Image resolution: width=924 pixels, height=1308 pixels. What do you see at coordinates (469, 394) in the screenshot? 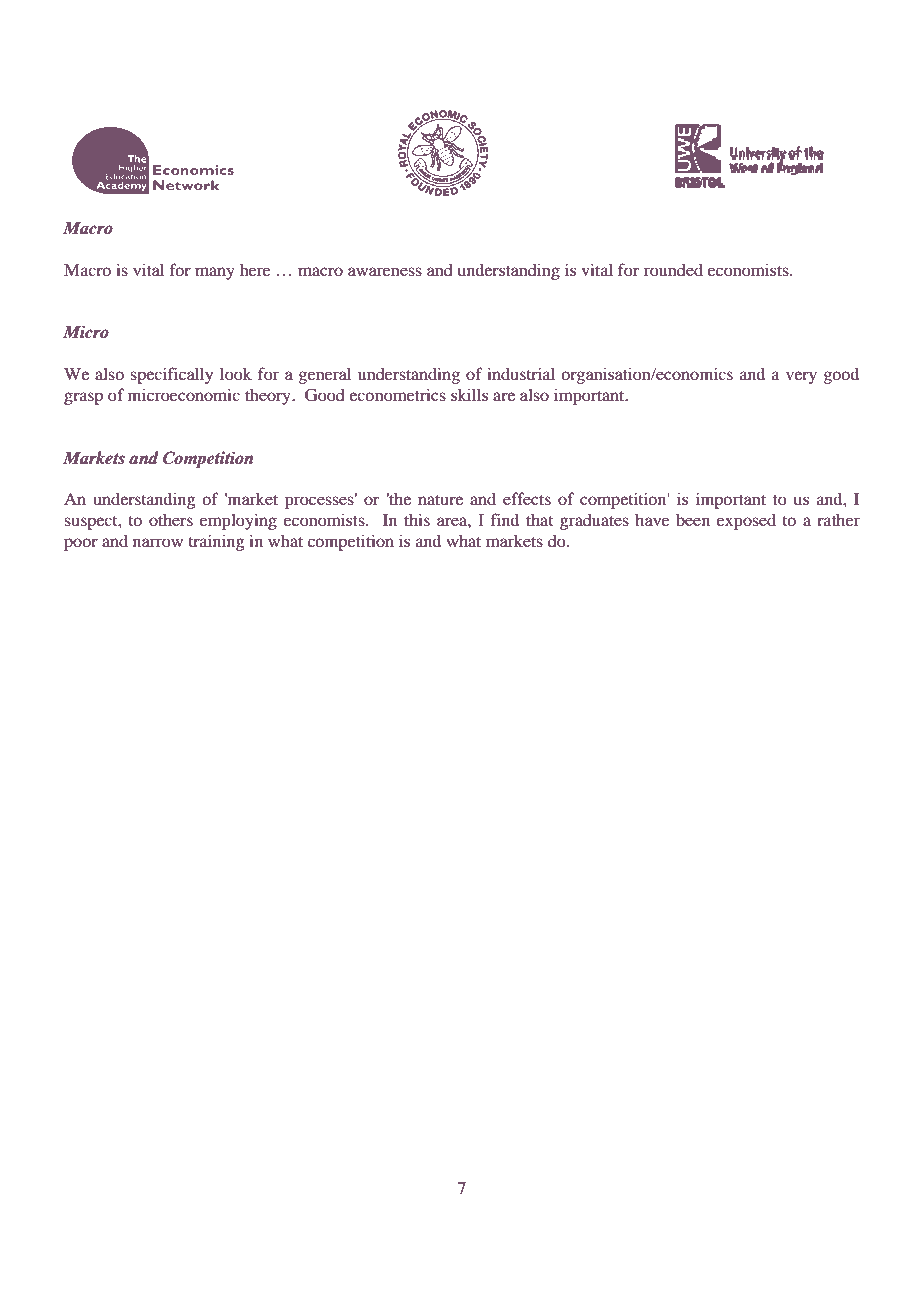
I see `skills` at bounding box center [469, 394].
